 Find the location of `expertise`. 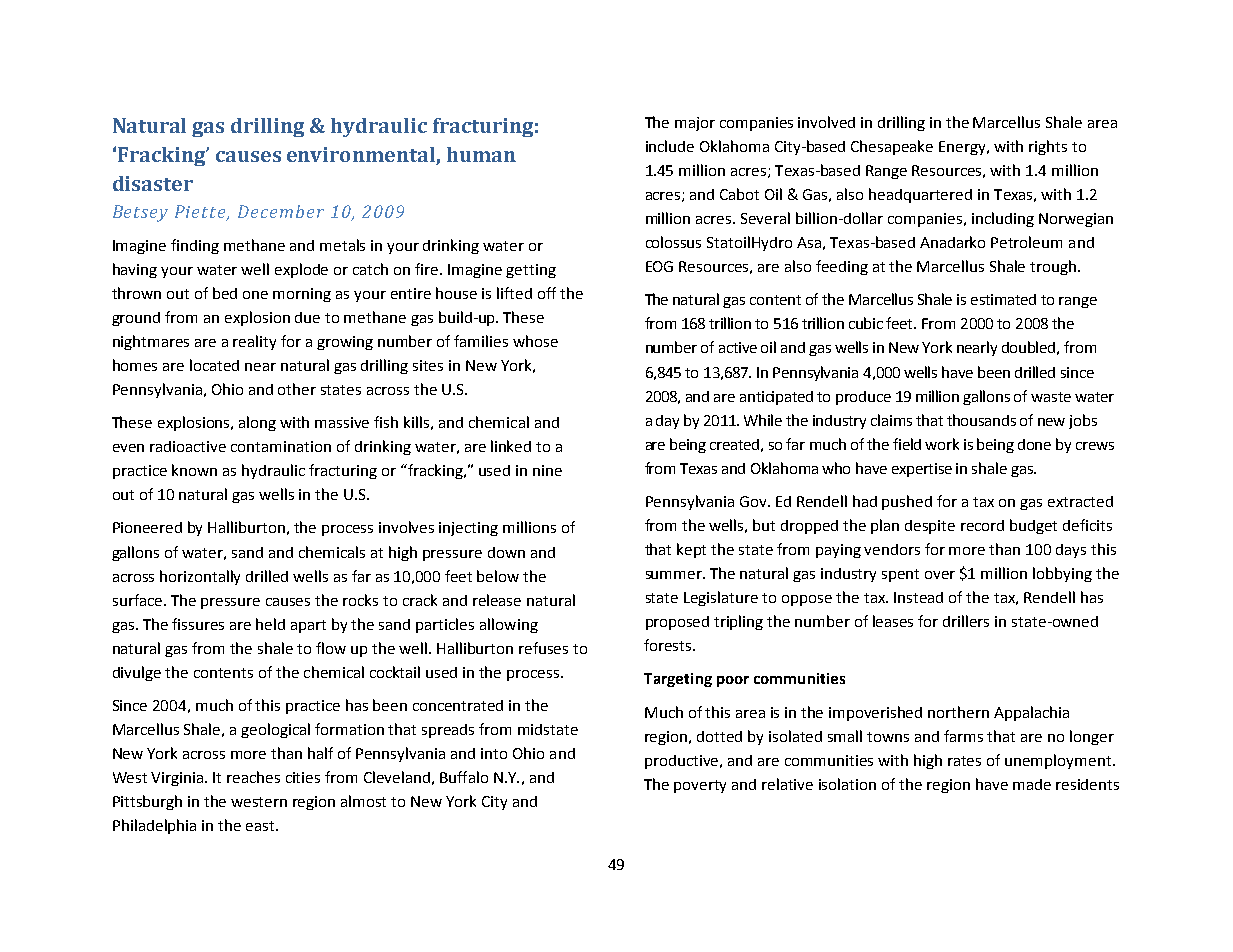

expertise is located at coordinates (922, 470).
